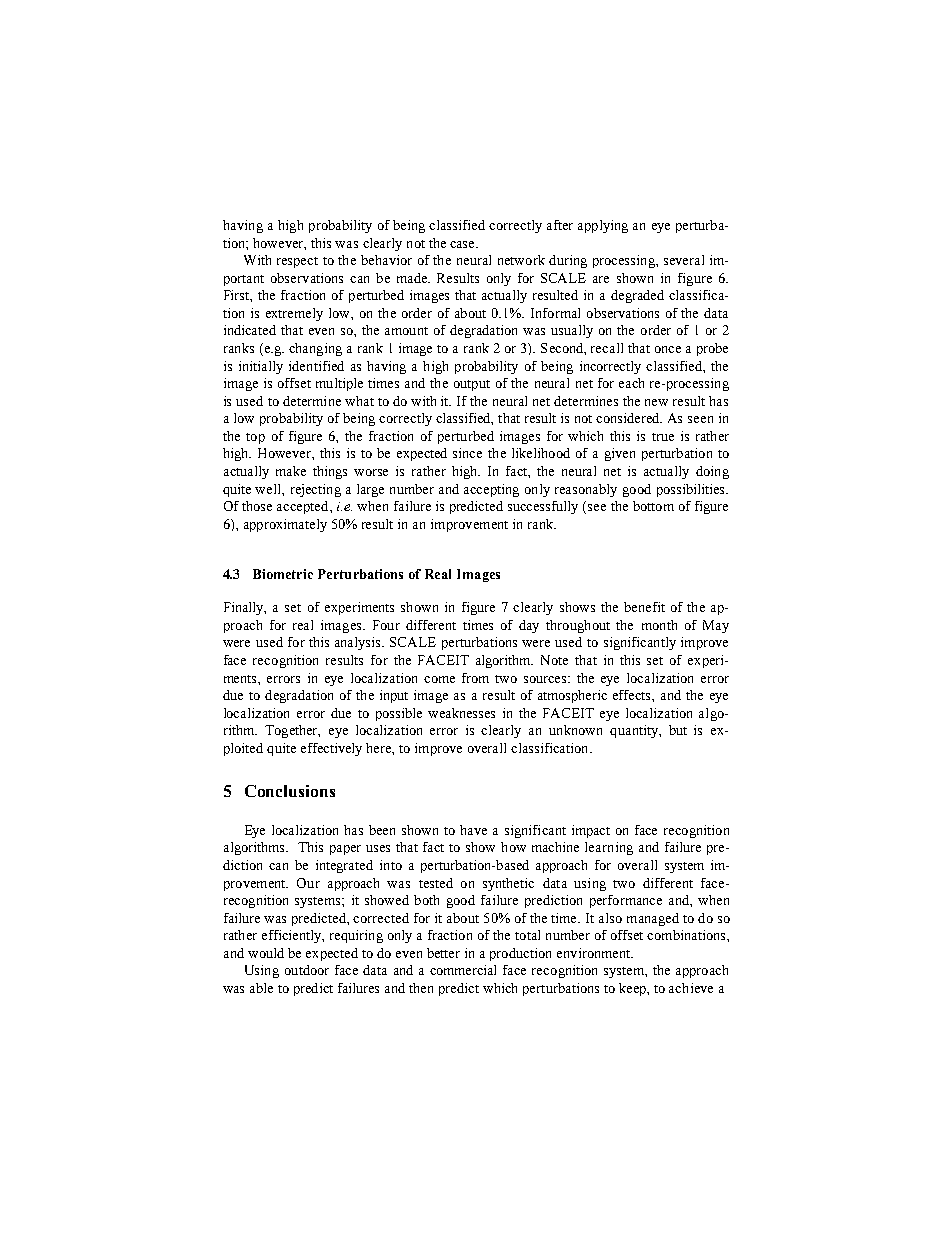 The height and width of the page is (1233, 952). What do you see at coordinates (307, 970) in the page?
I see `outdoor` at bounding box center [307, 970].
